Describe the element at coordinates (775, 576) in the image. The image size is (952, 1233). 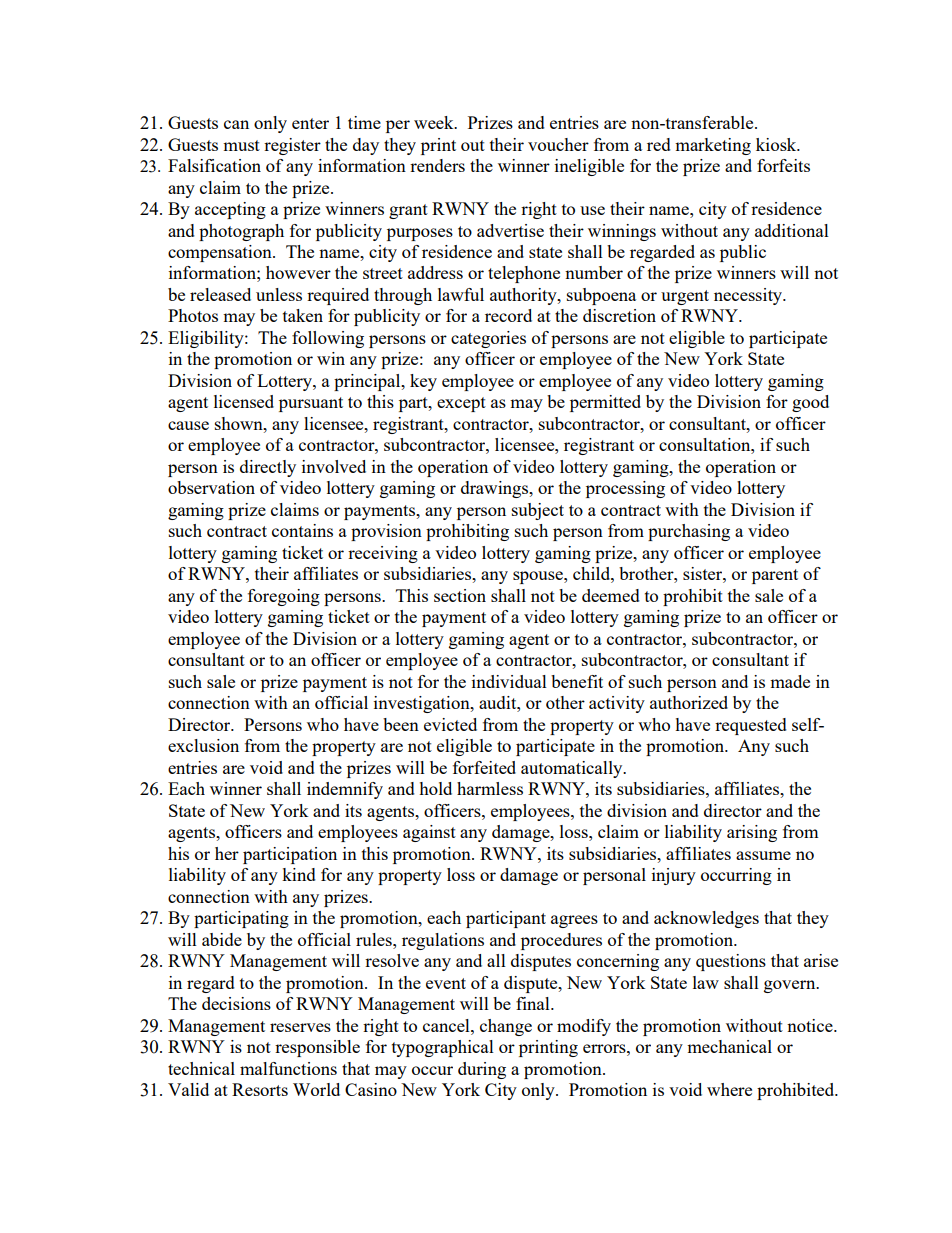
I see `parent` at that location.
